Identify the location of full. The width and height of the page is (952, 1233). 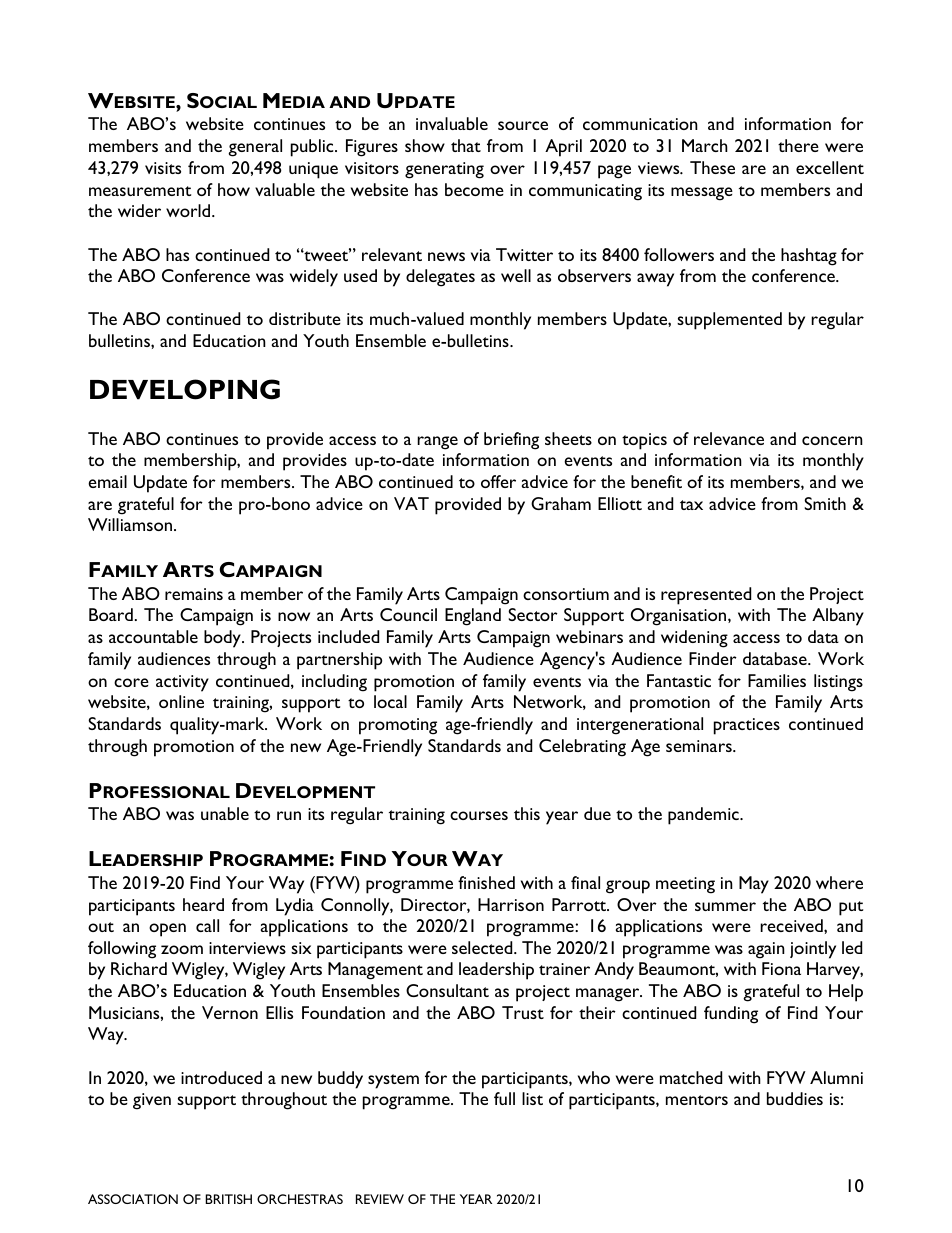
(504, 1098).
